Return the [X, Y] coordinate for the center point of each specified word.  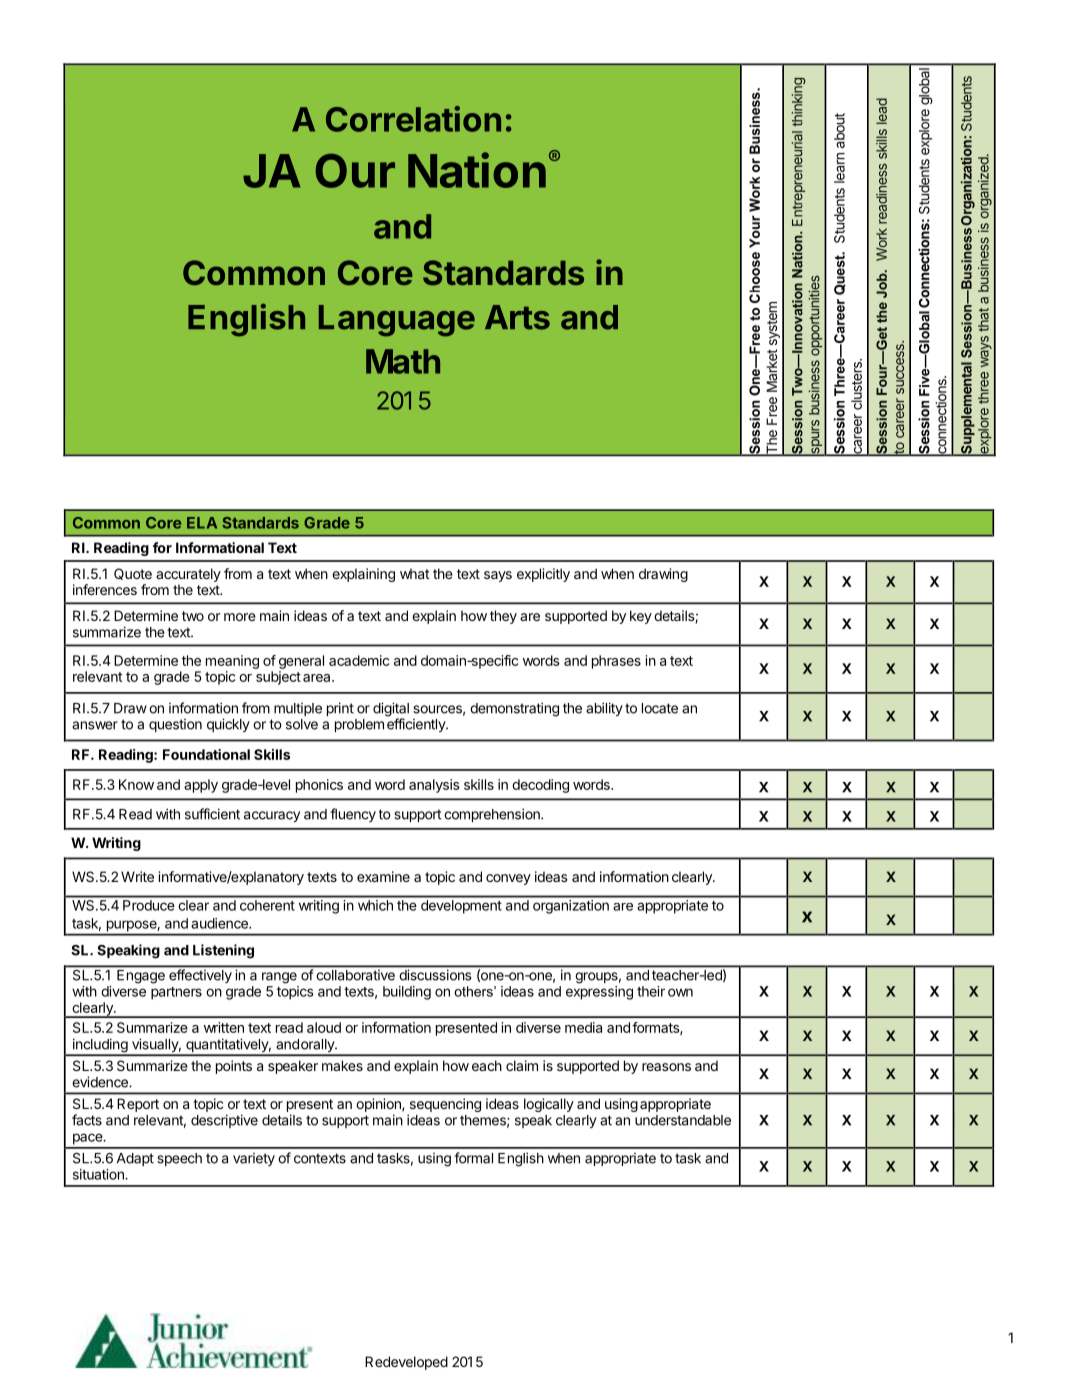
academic [359, 660]
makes [342, 1065]
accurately [188, 575]
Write [137, 876]
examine [383, 876]
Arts [517, 317]
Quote [133, 574]
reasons [666, 1067]
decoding [540, 786]
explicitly [543, 575]
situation [99, 1174]
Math [403, 361]
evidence [101, 1082]
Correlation [413, 119]
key [641, 617]
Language [397, 321]
